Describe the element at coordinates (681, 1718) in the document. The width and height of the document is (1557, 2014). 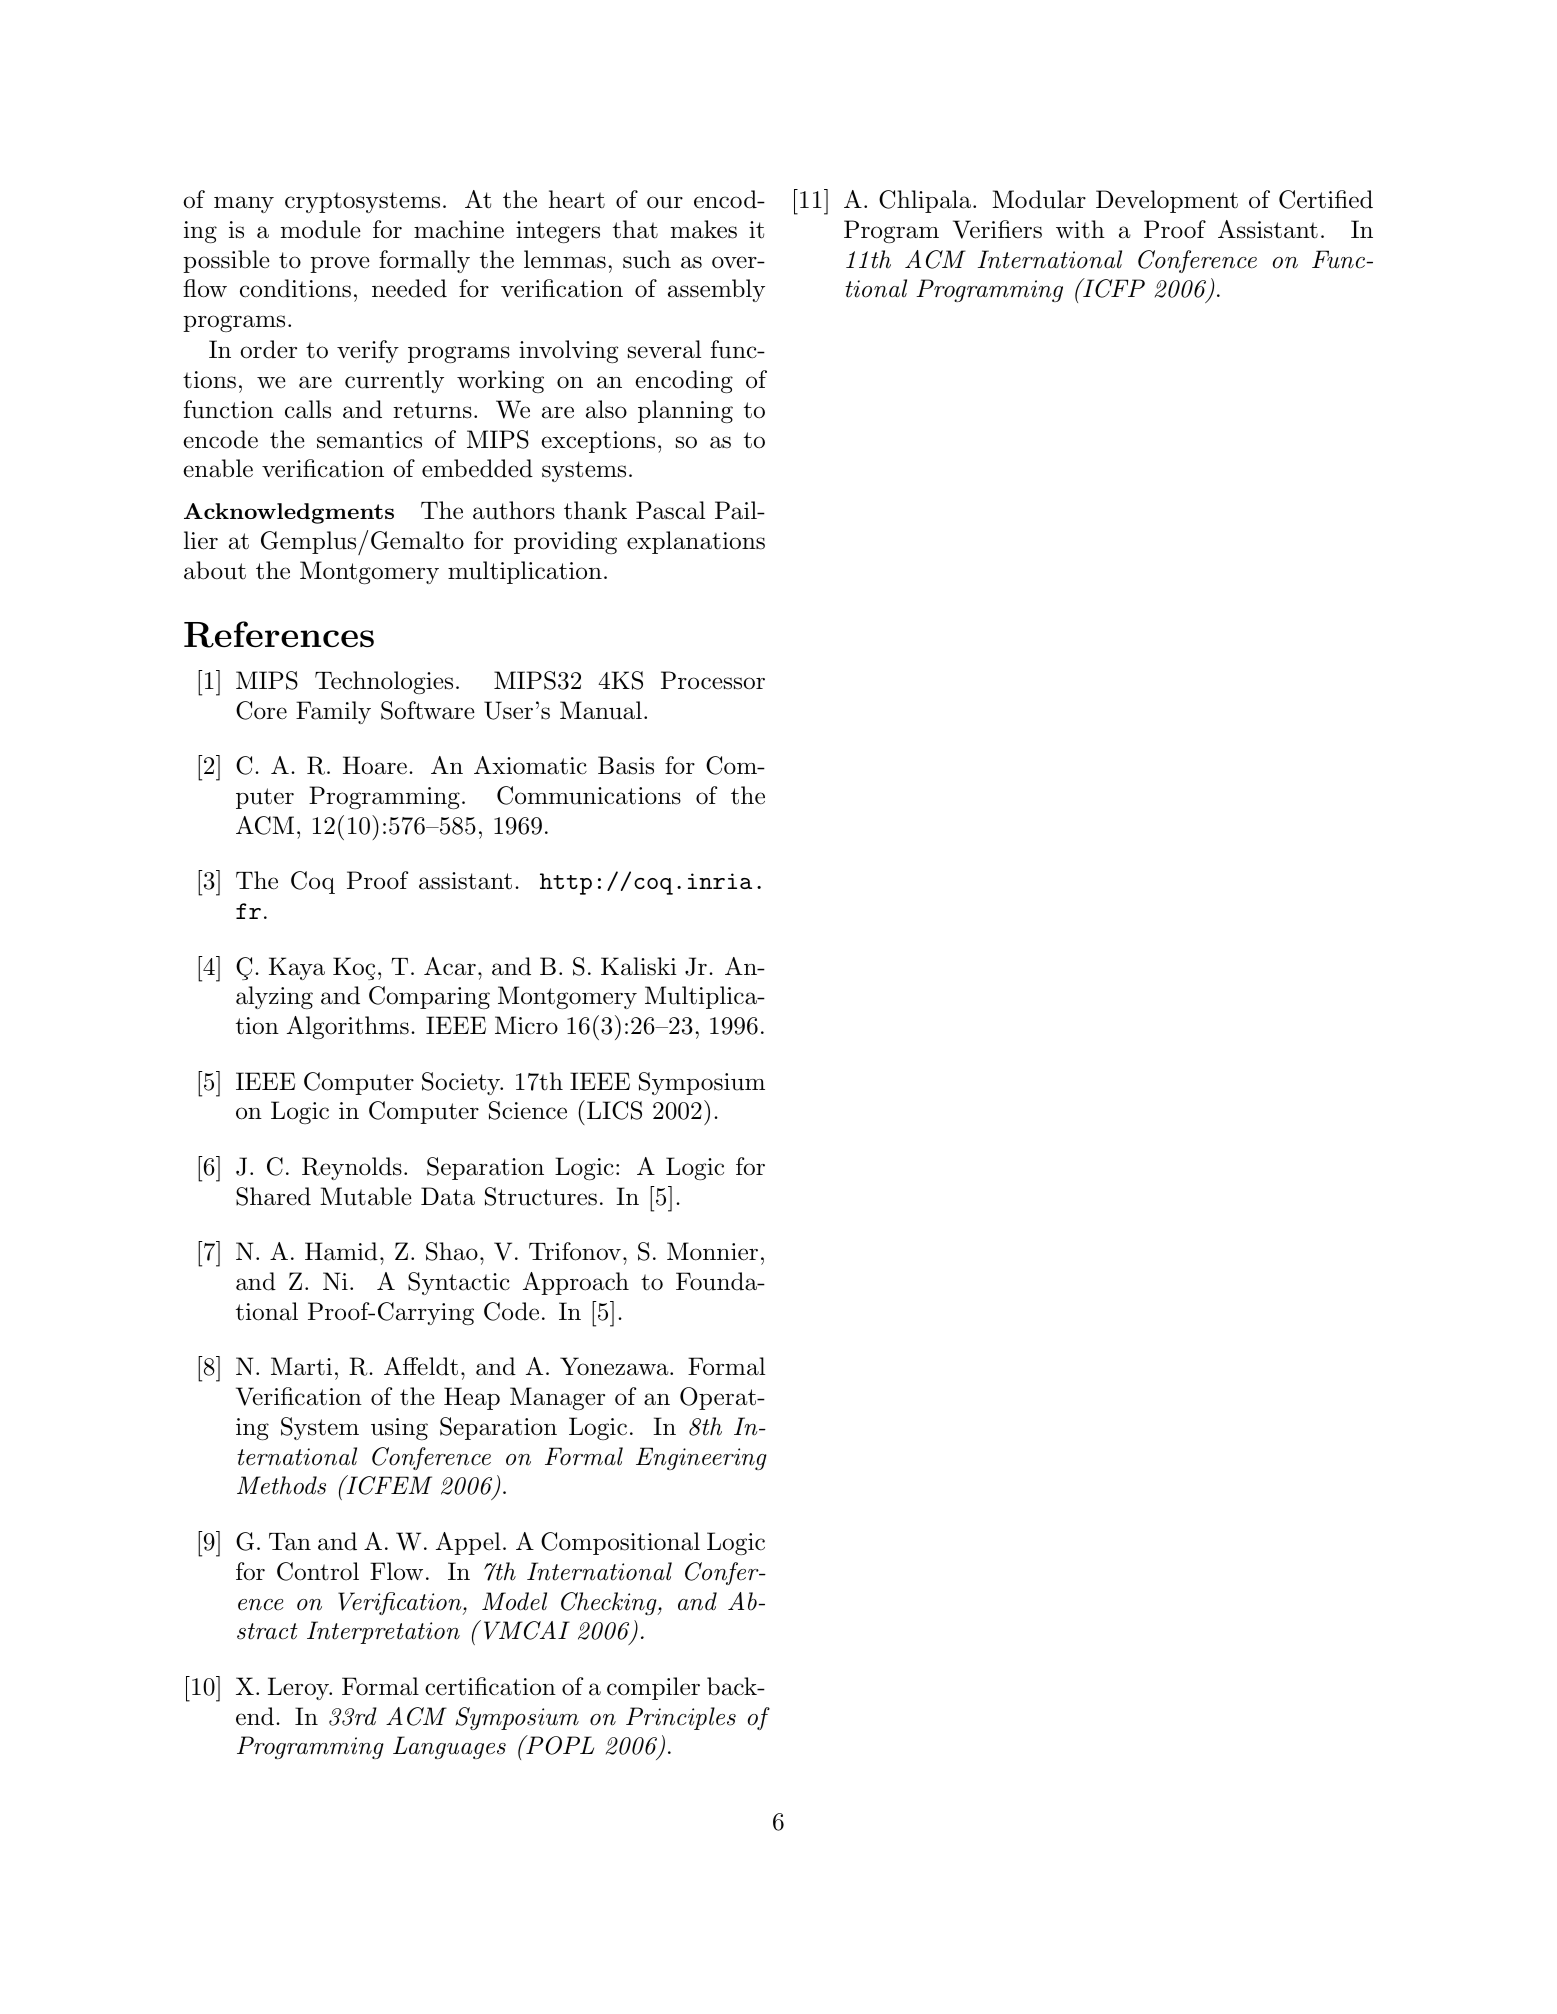
I see `Principles` at that location.
